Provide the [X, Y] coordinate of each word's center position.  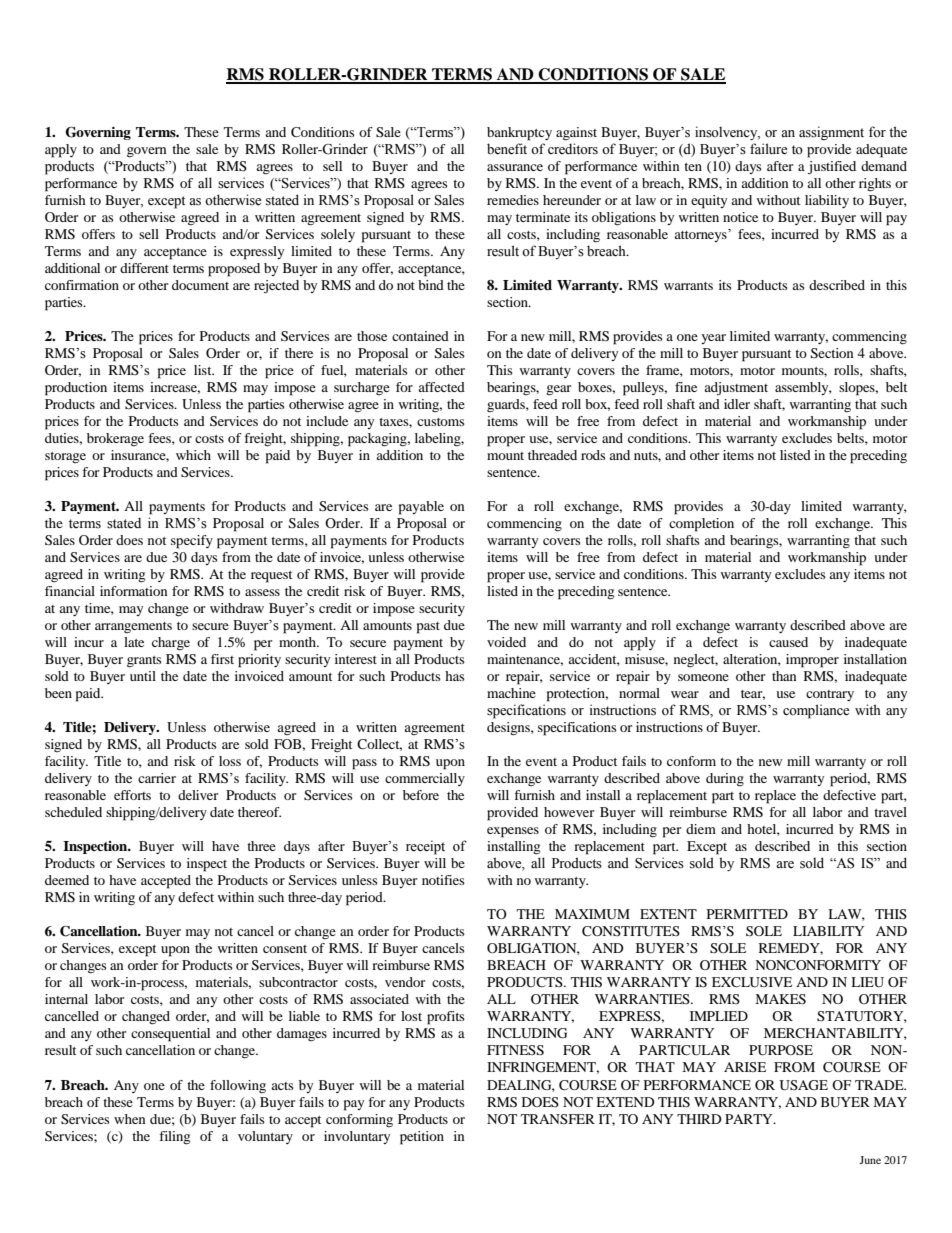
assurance [515, 167]
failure [768, 149]
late [134, 642]
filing [174, 1138]
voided [506, 642]
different [144, 268]
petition [422, 1138]
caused [788, 642]
